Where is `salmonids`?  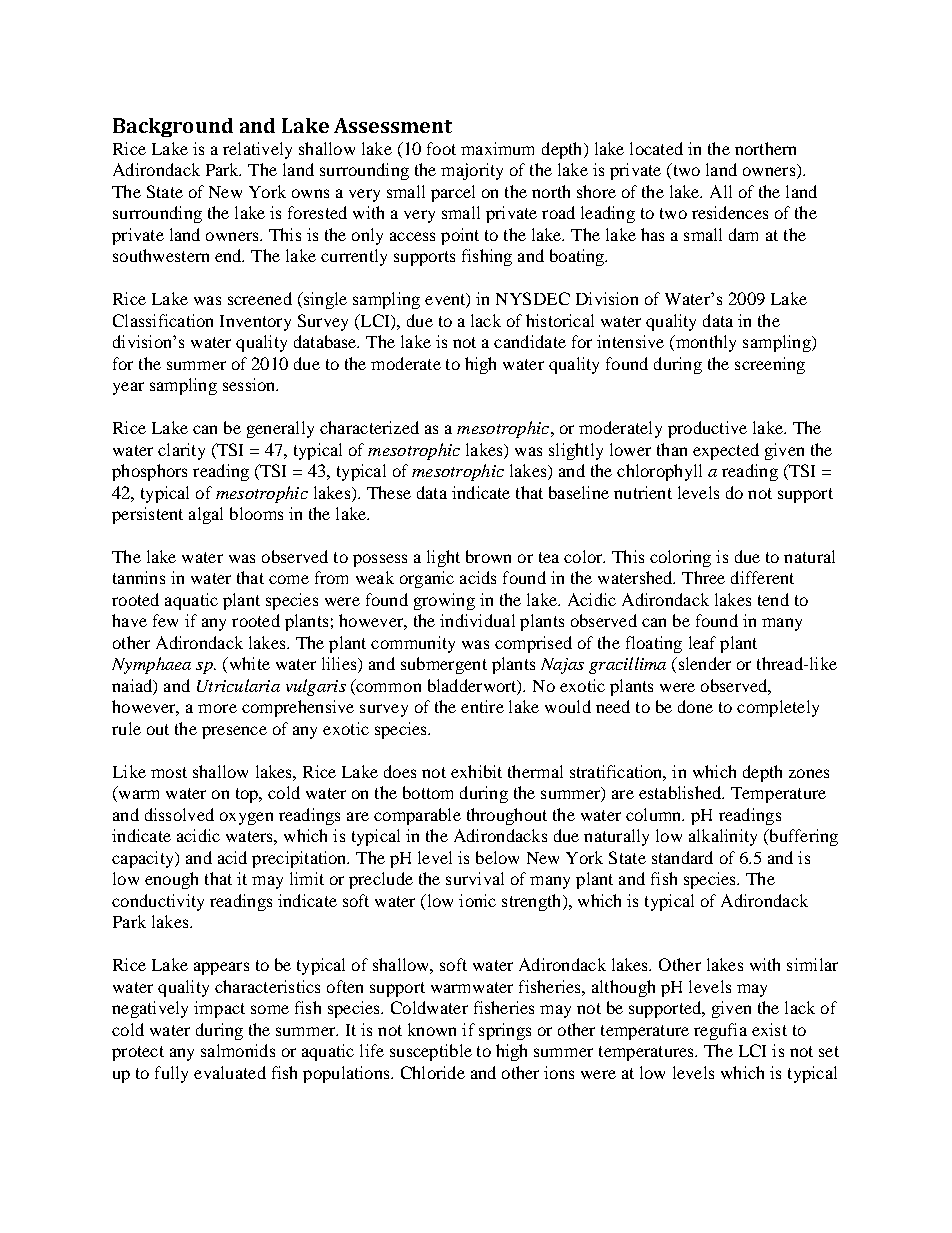 salmonids is located at coordinates (238, 1050).
